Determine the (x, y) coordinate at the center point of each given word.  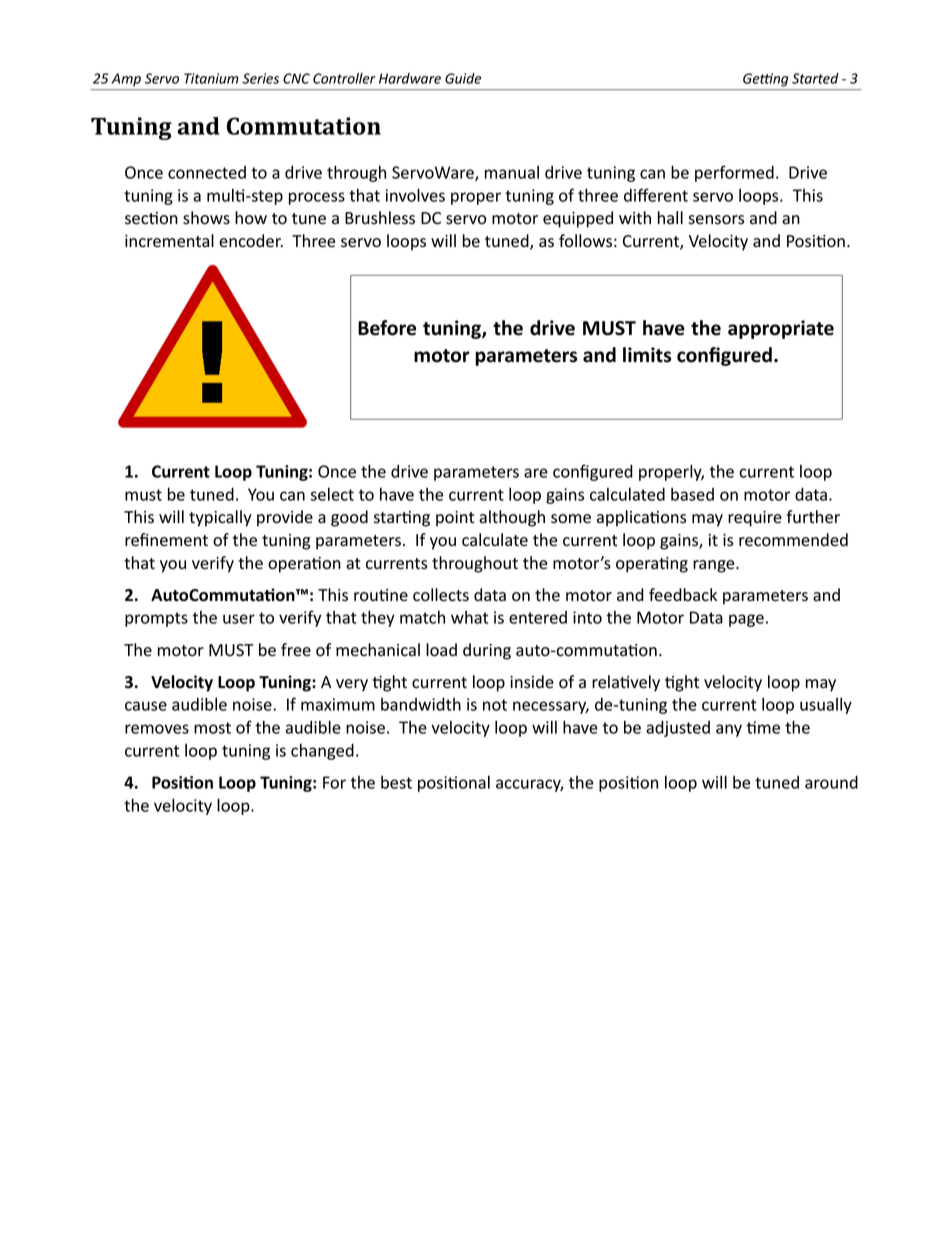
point (455, 519)
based (692, 494)
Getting (765, 80)
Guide (463, 78)
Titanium (211, 78)
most (212, 728)
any (729, 730)
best (396, 782)
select (332, 494)
